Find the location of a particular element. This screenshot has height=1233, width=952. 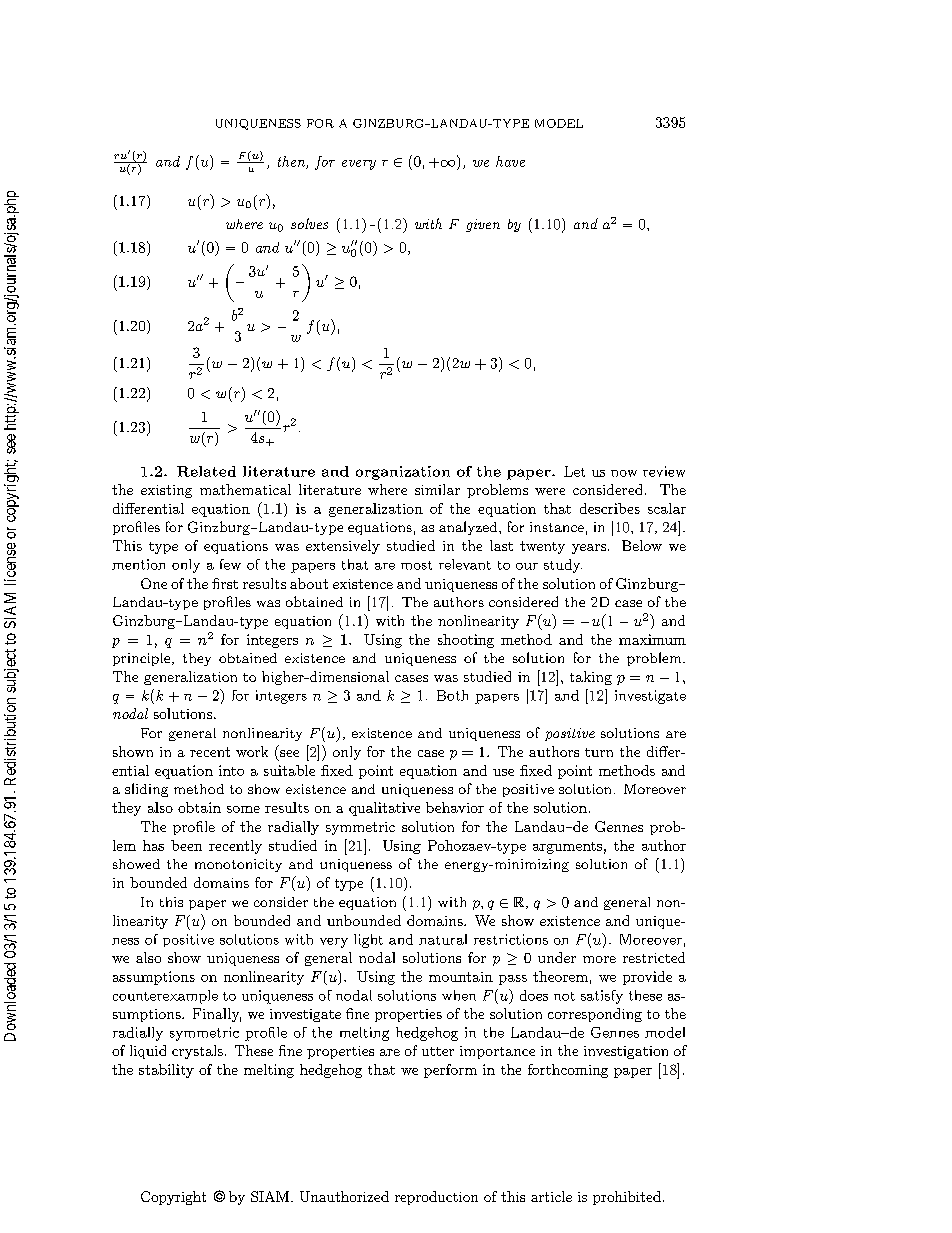

reproduction is located at coordinates (436, 1198).
